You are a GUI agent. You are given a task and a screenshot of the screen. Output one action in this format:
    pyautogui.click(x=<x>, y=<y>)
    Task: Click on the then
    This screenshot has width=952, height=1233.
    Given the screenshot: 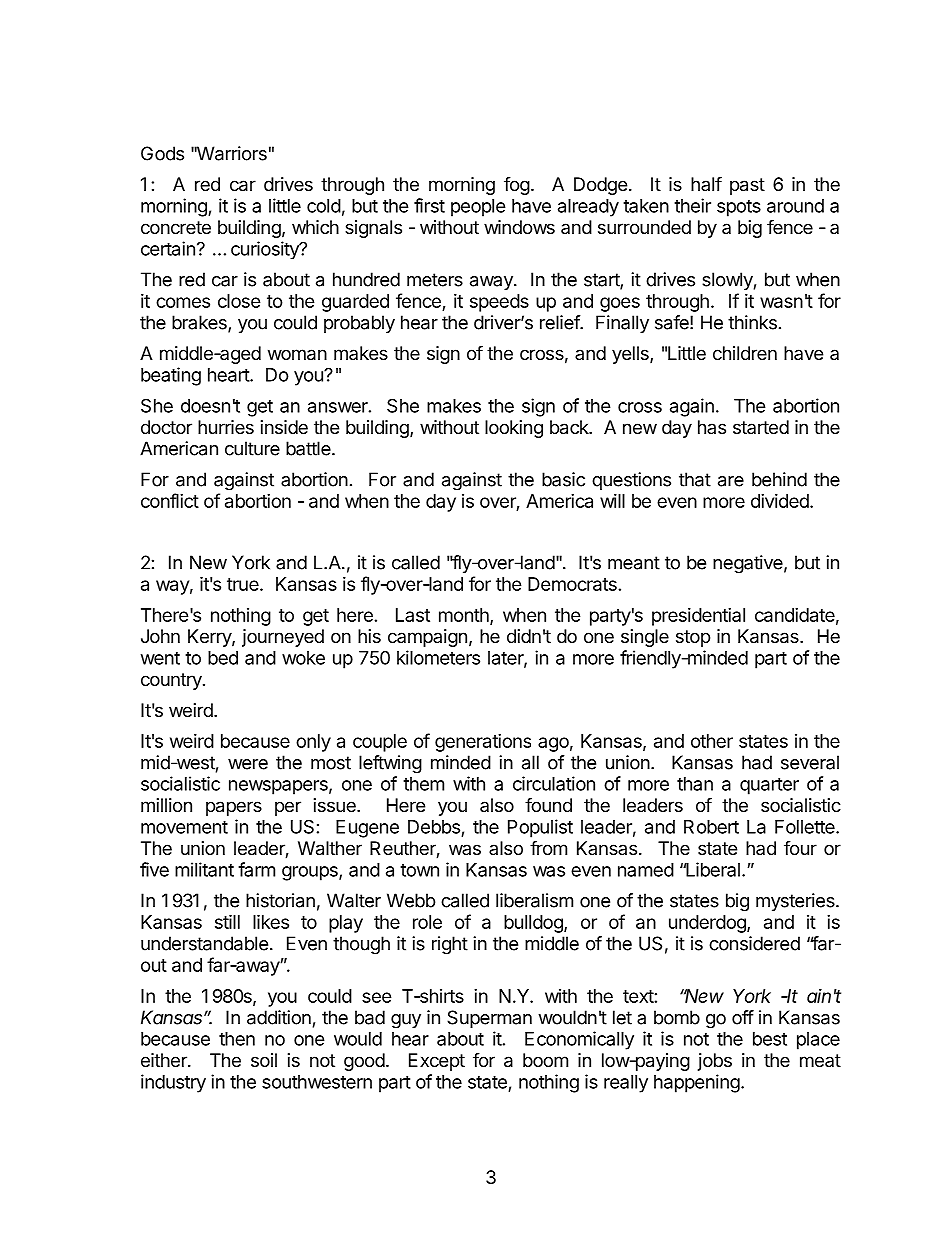 What is the action you would take?
    pyautogui.click(x=237, y=1039)
